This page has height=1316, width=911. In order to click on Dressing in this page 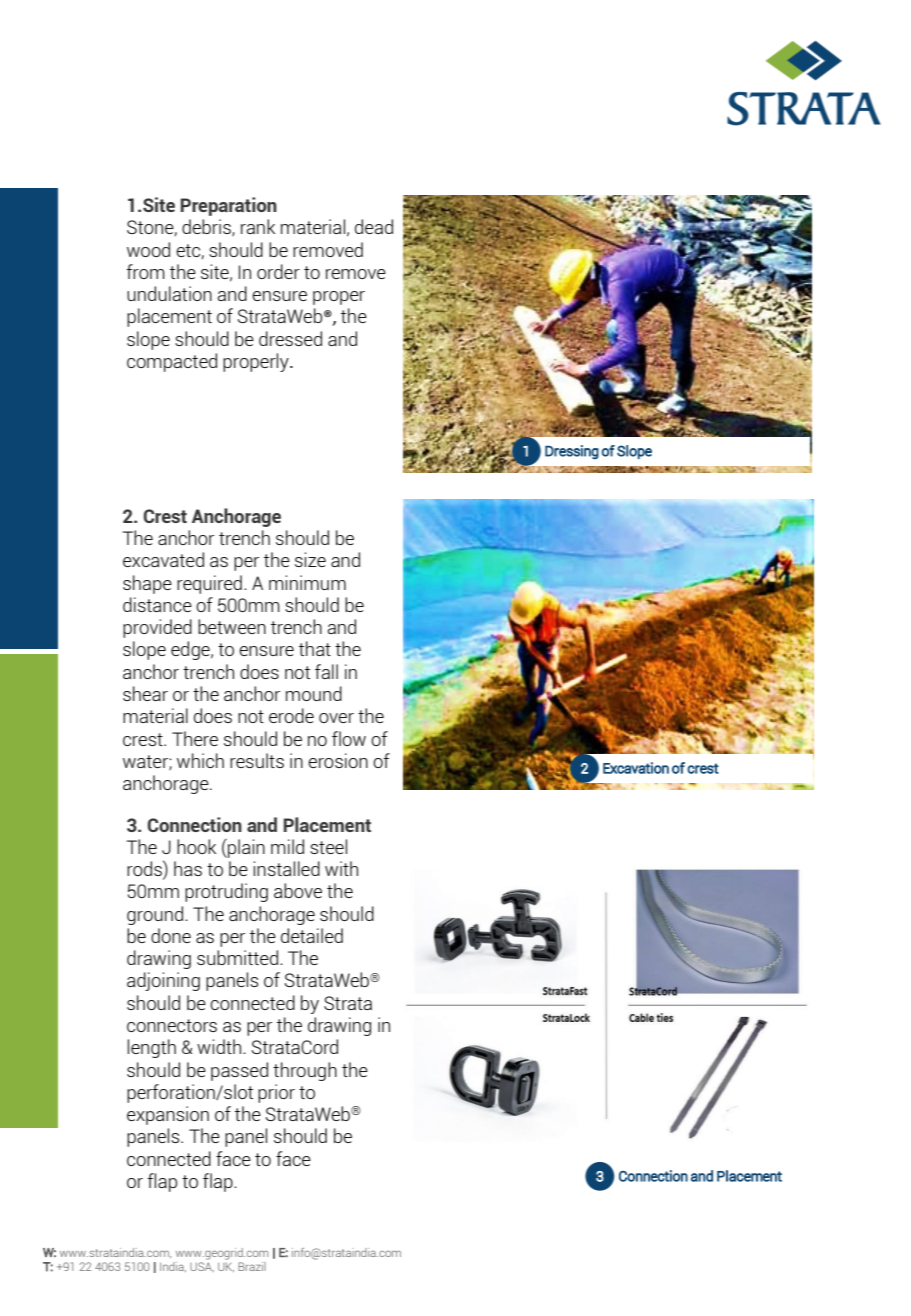, I will do `click(572, 452)`.
